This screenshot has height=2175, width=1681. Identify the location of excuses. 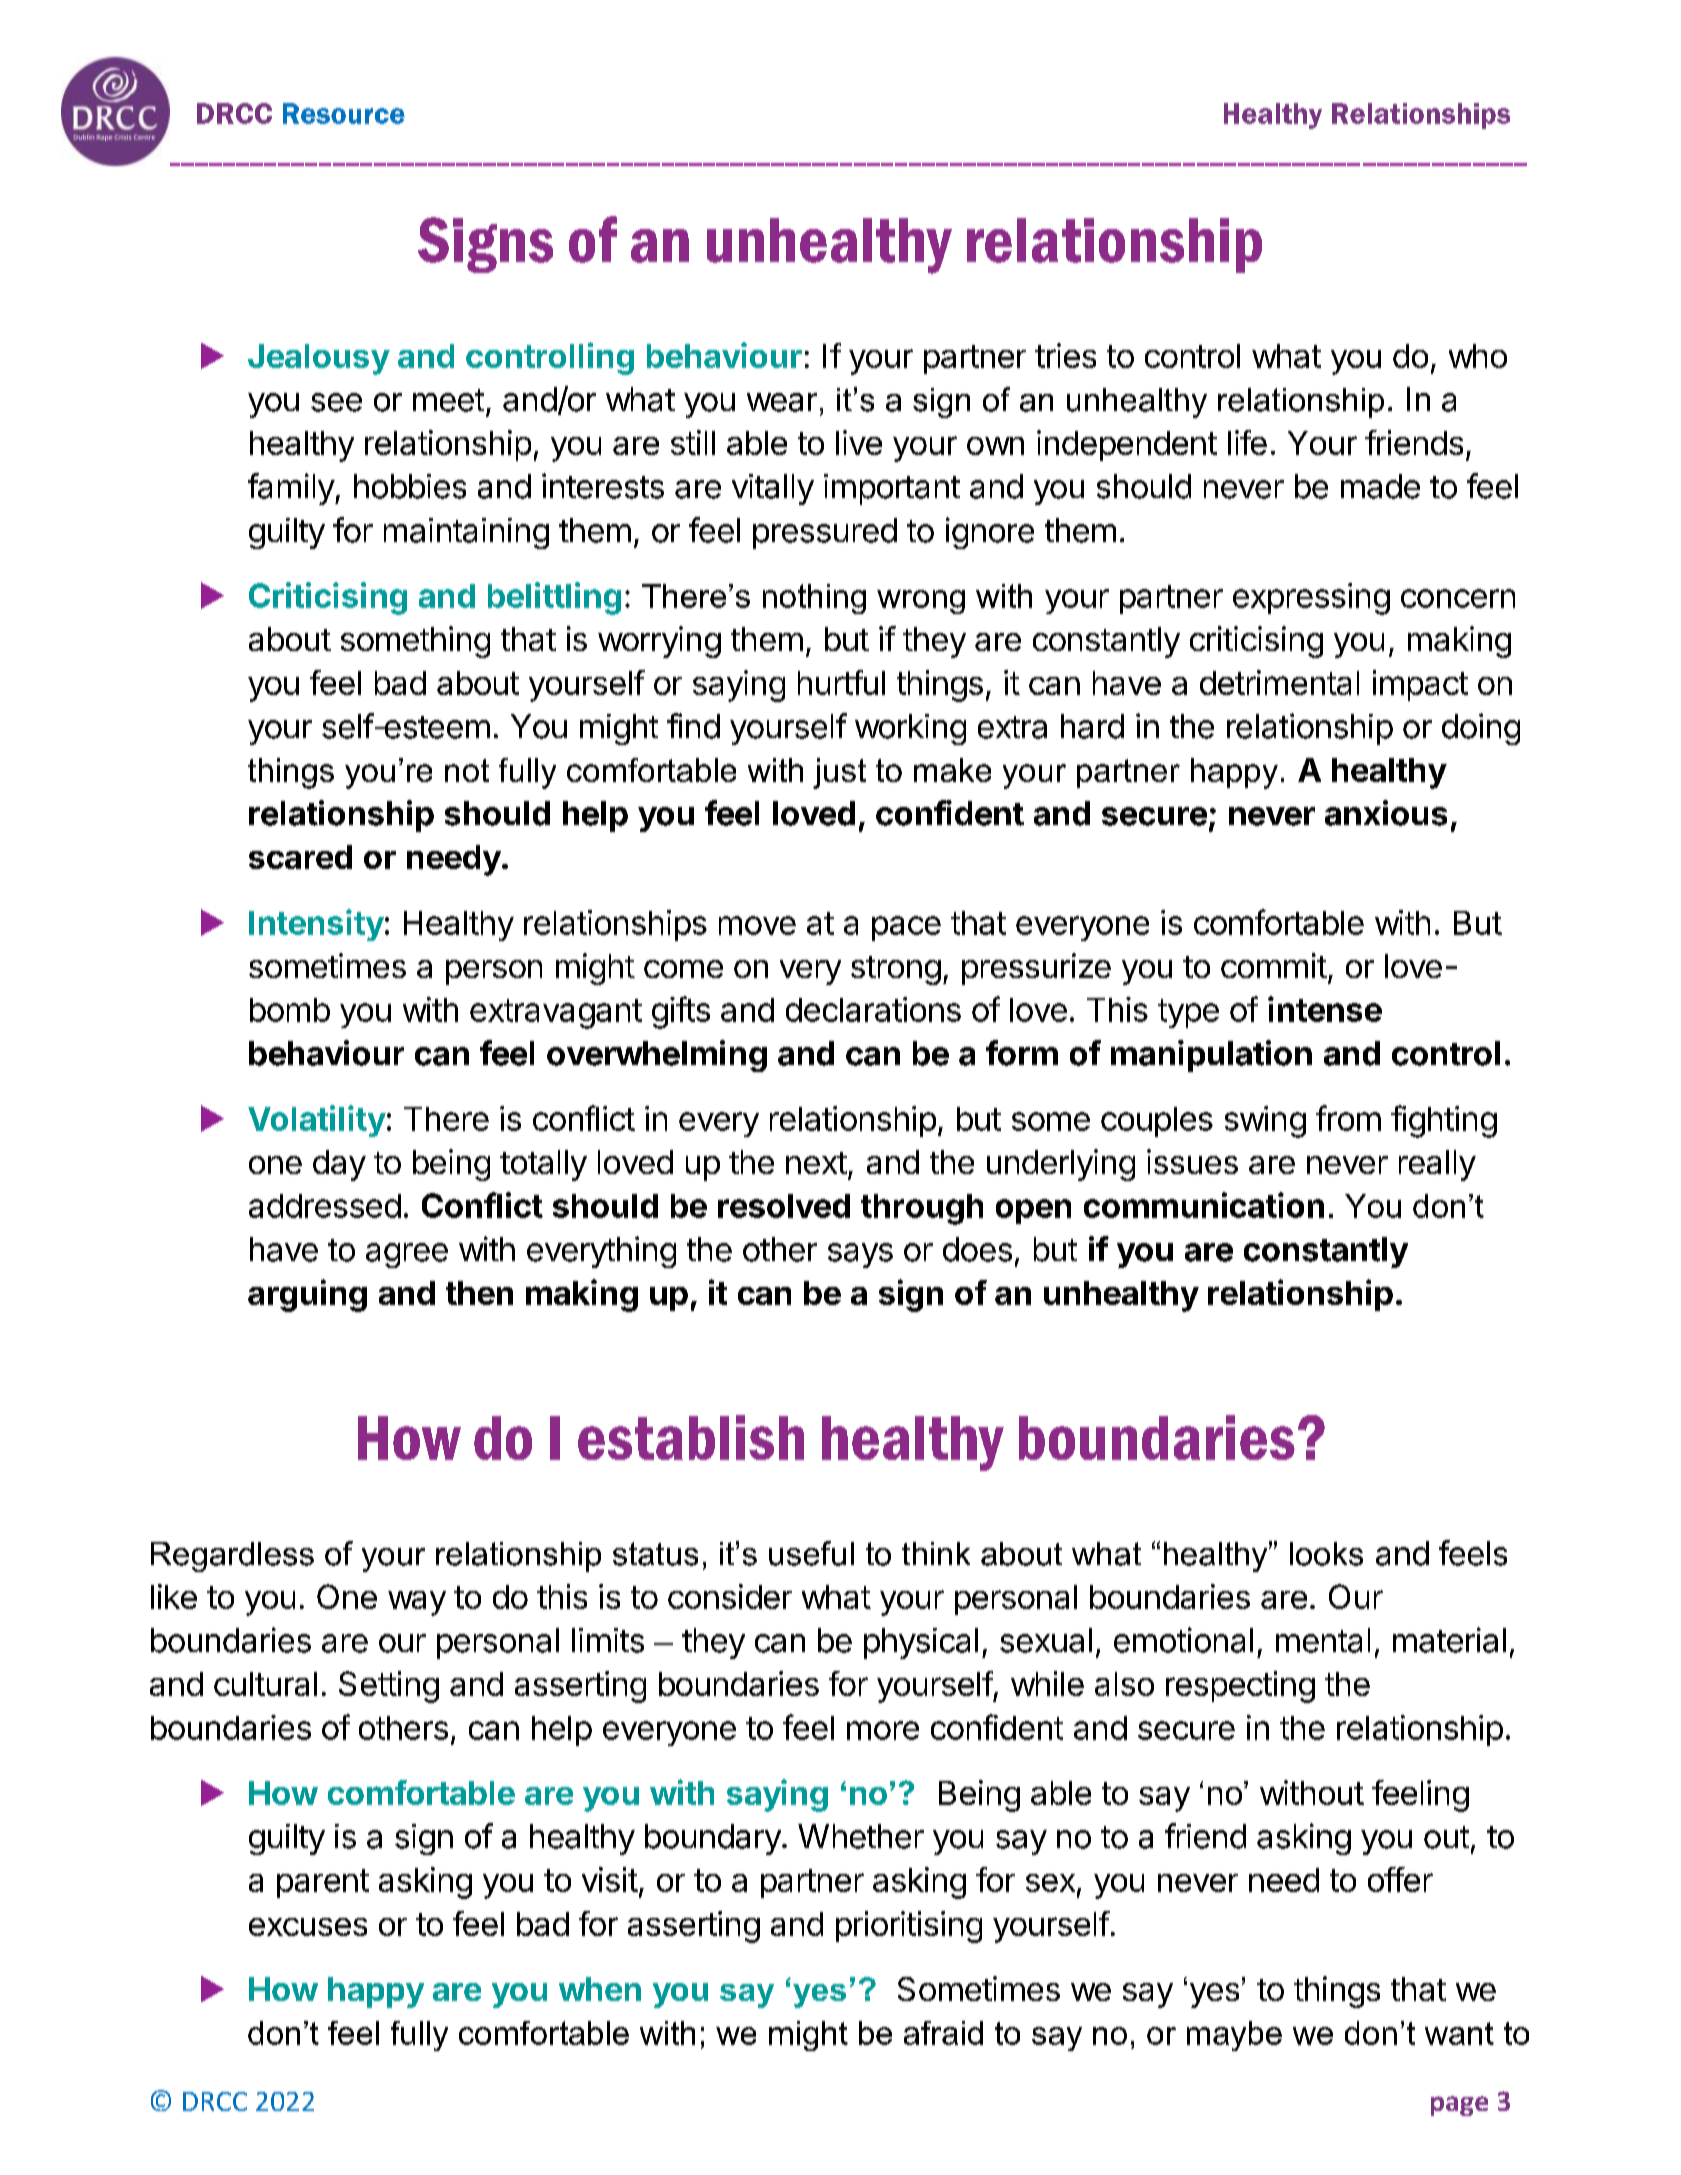
(308, 1927).
